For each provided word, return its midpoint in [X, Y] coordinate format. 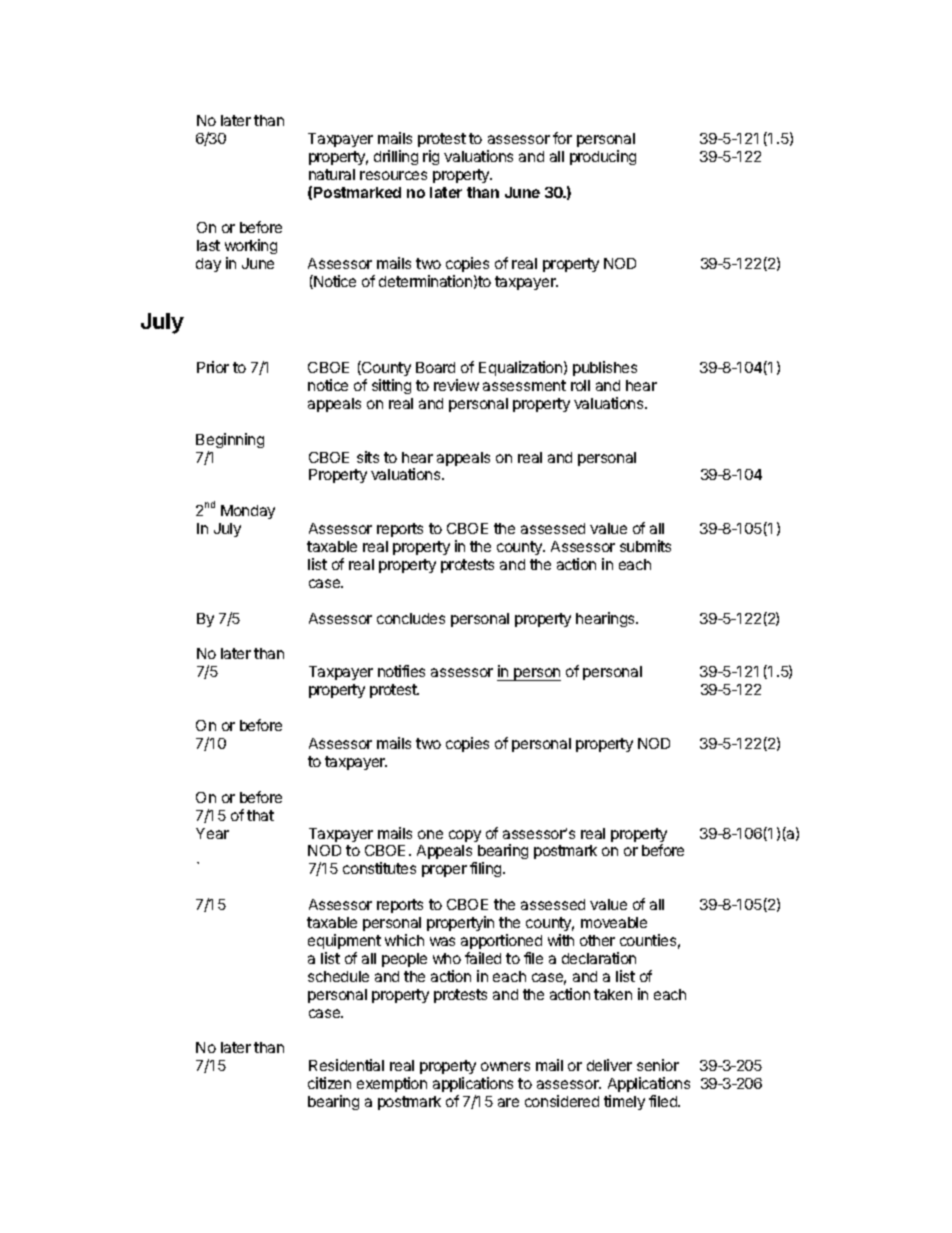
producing [603, 157]
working [251, 248]
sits [368, 457]
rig [431, 157]
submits [645, 546]
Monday [248, 512]
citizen [329, 1083]
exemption [392, 1084]
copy [465, 836]
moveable [614, 922]
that [260, 815]
